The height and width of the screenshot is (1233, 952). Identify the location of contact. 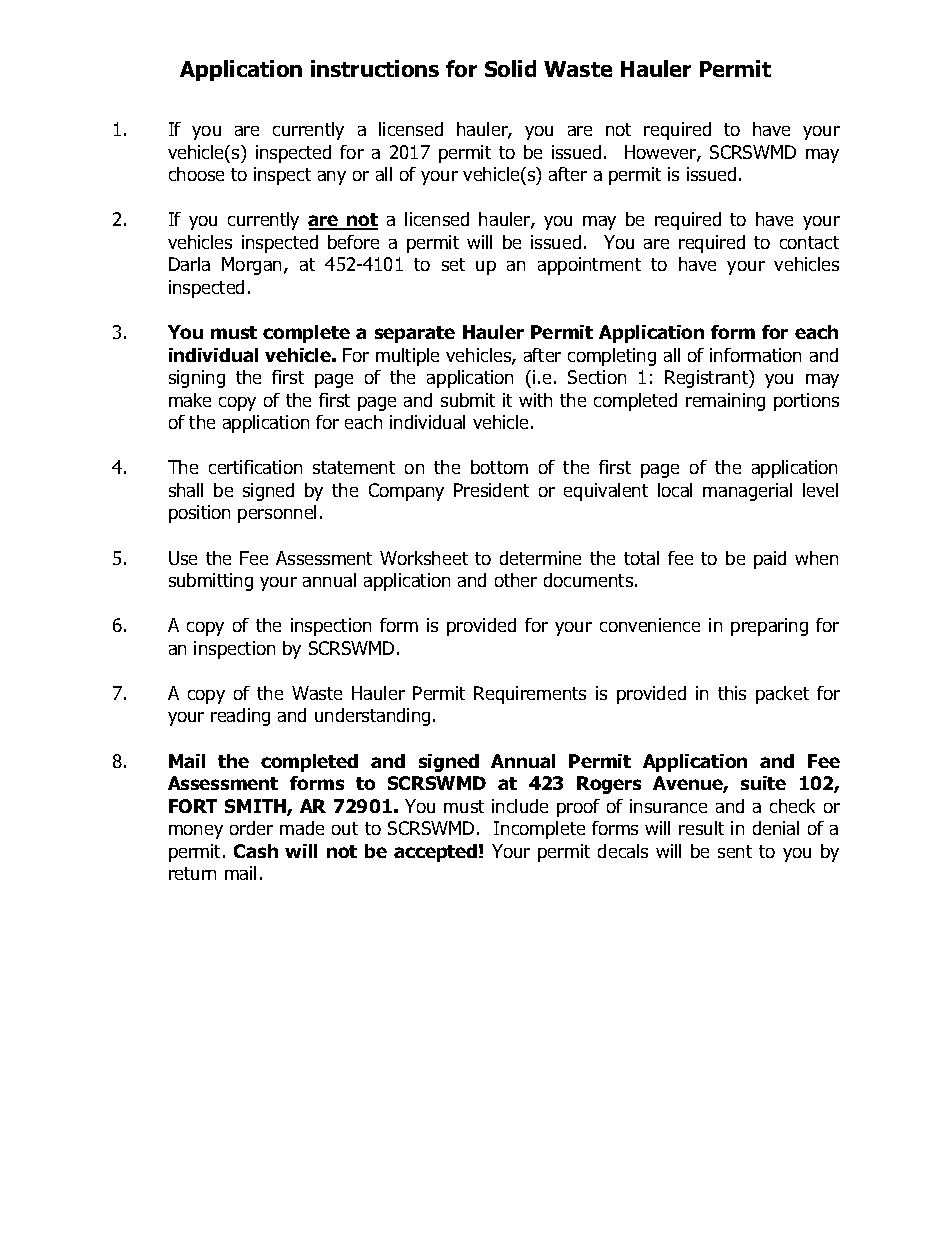
(809, 242).
